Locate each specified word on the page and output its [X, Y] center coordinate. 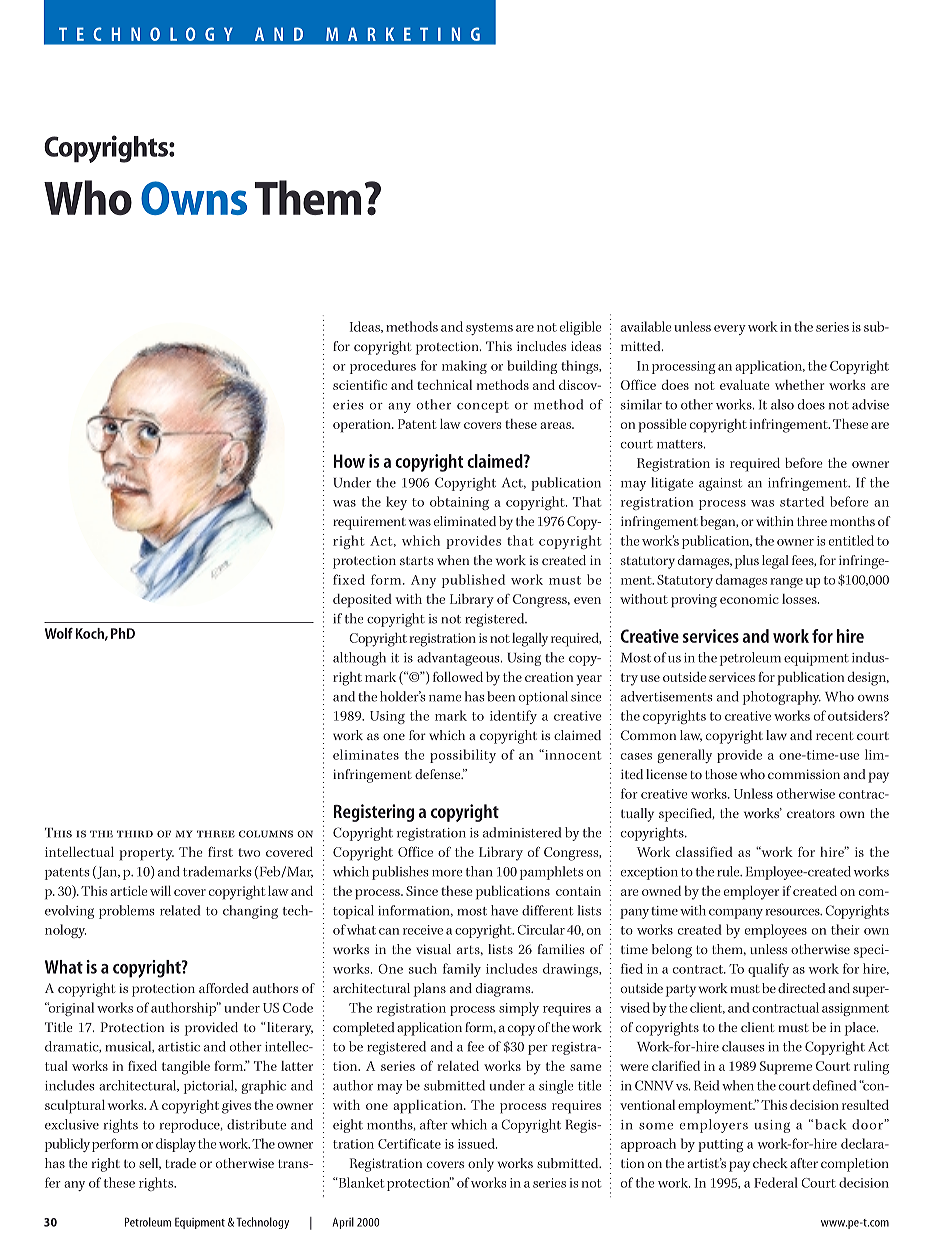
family [462, 970]
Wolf [59, 633]
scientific [360, 384]
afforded [224, 988]
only [481, 1165]
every [730, 330]
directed [802, 988]
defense [439, 774]
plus [747, 562]
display [176, 1145]
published [473, 581]
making [464, 367]
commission [804, 774]
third [135, 834]
